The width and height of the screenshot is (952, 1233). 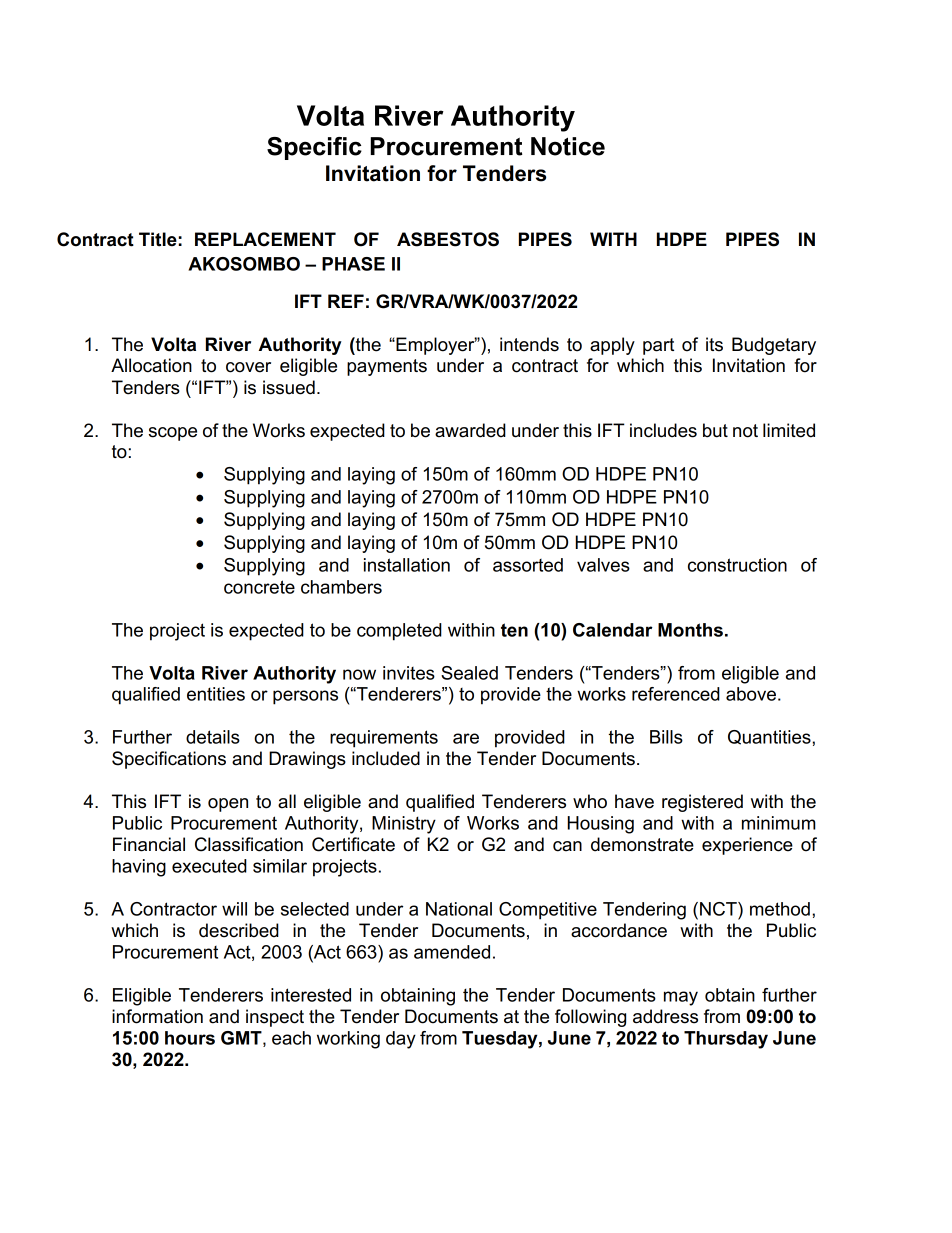 What do you see at coordinates (568, 146) in the screenshot?
I see `Notice` at bounding box center [568, 146].
